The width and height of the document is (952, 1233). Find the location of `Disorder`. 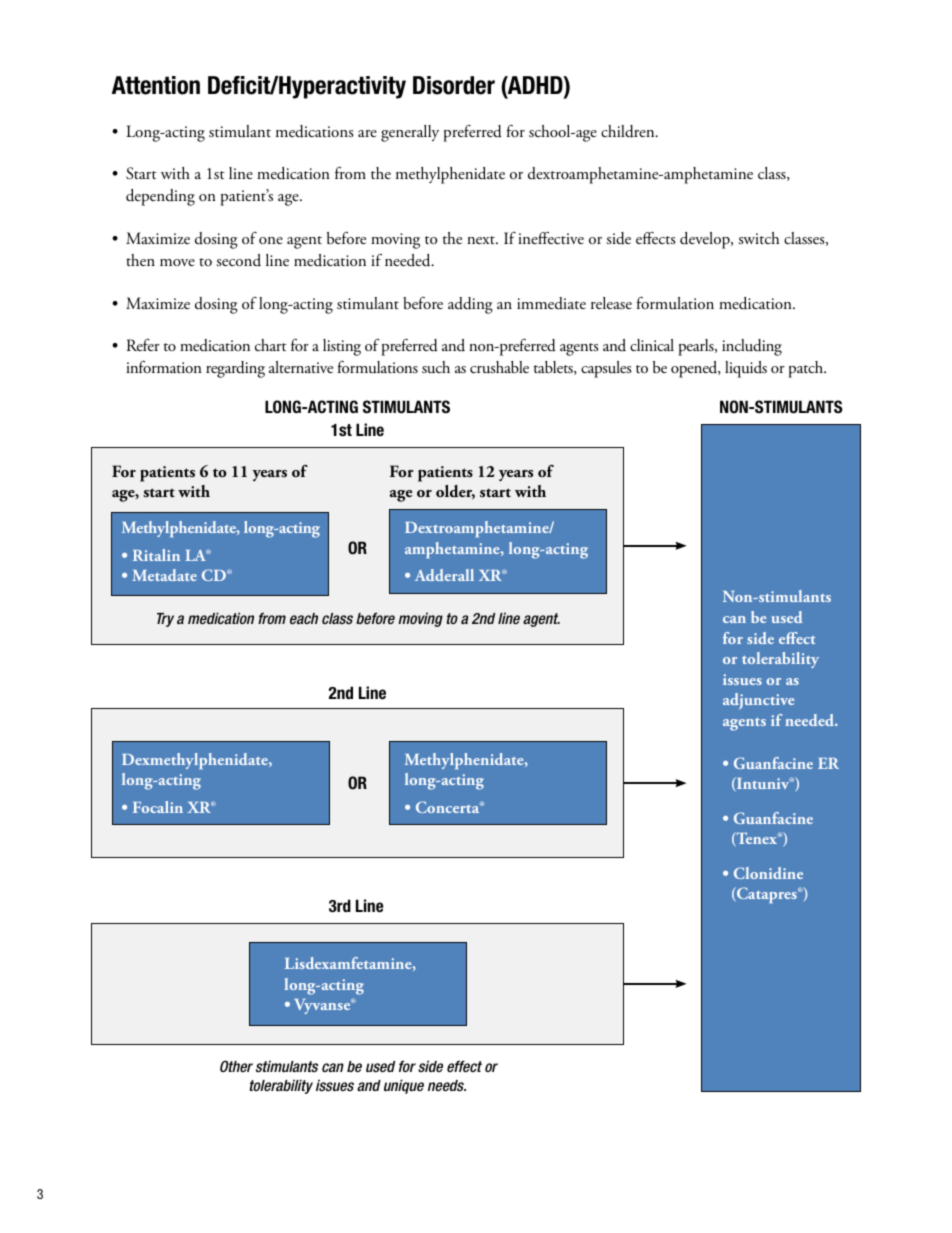

Disorder is located at coordinates (454, 85).
